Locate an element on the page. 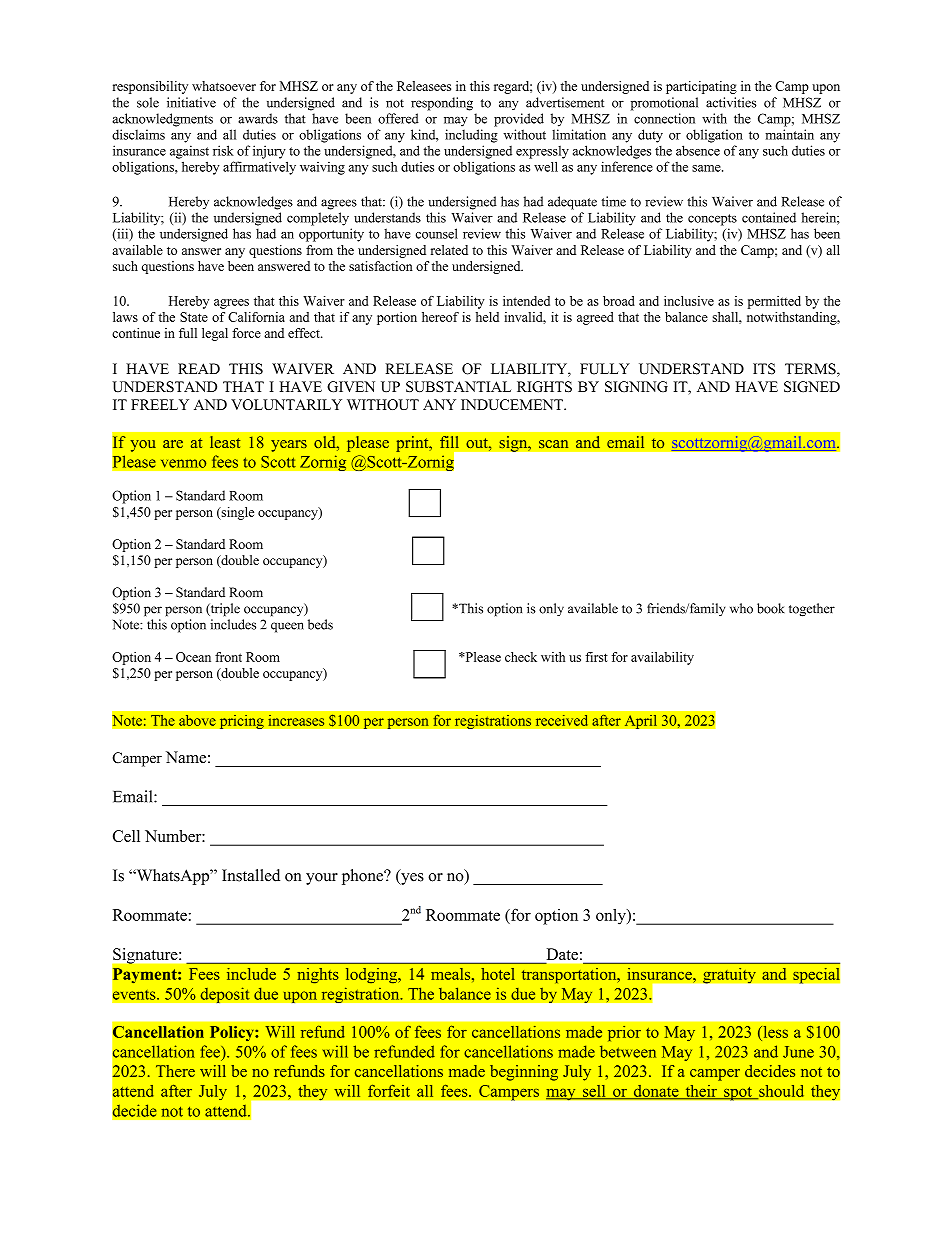  least is located at coordinates (225, 442).
